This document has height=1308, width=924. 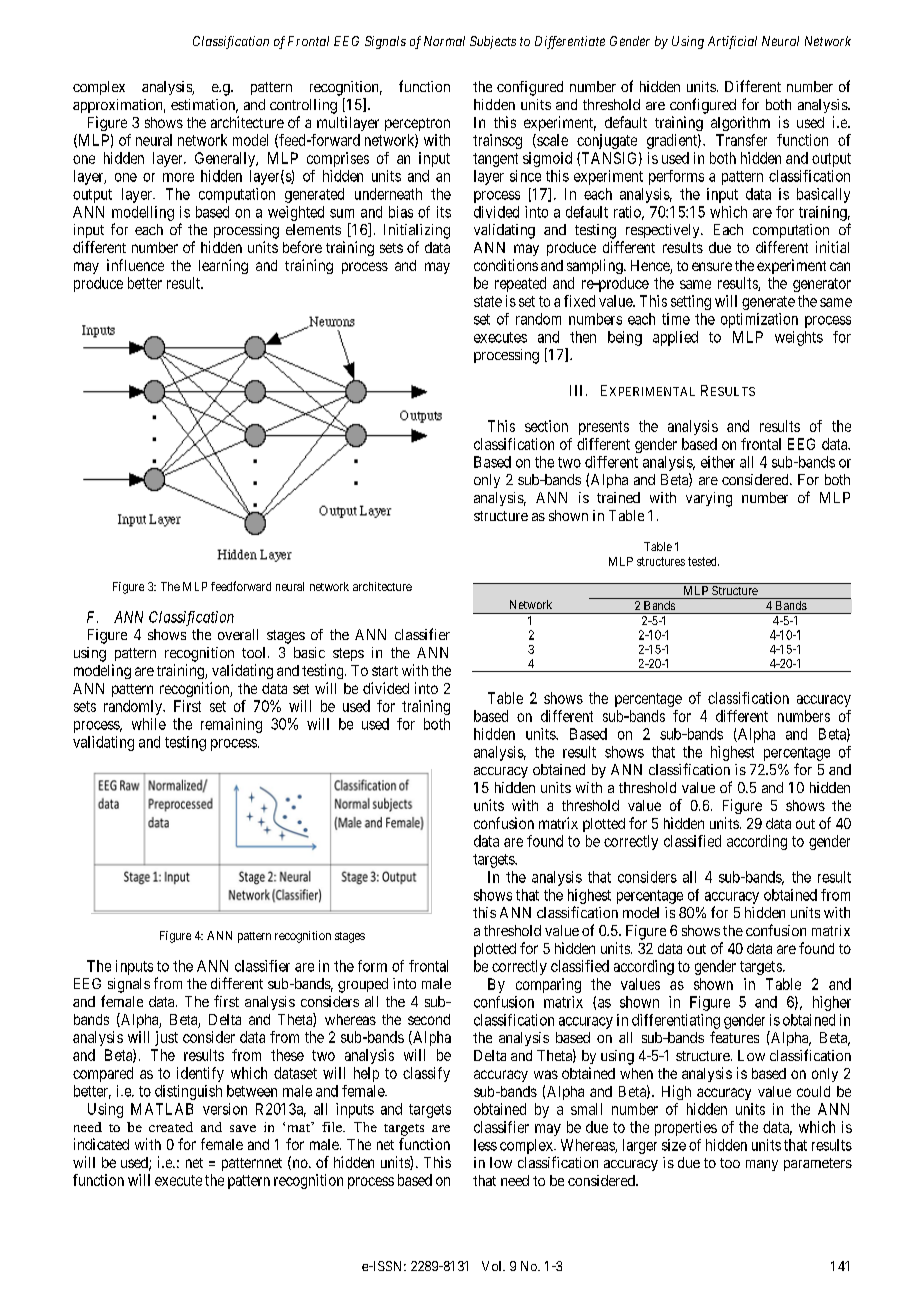 What do you see at coordinates (548, 985) in the document?
I see `comparing` at bounding box center [548, 985].
